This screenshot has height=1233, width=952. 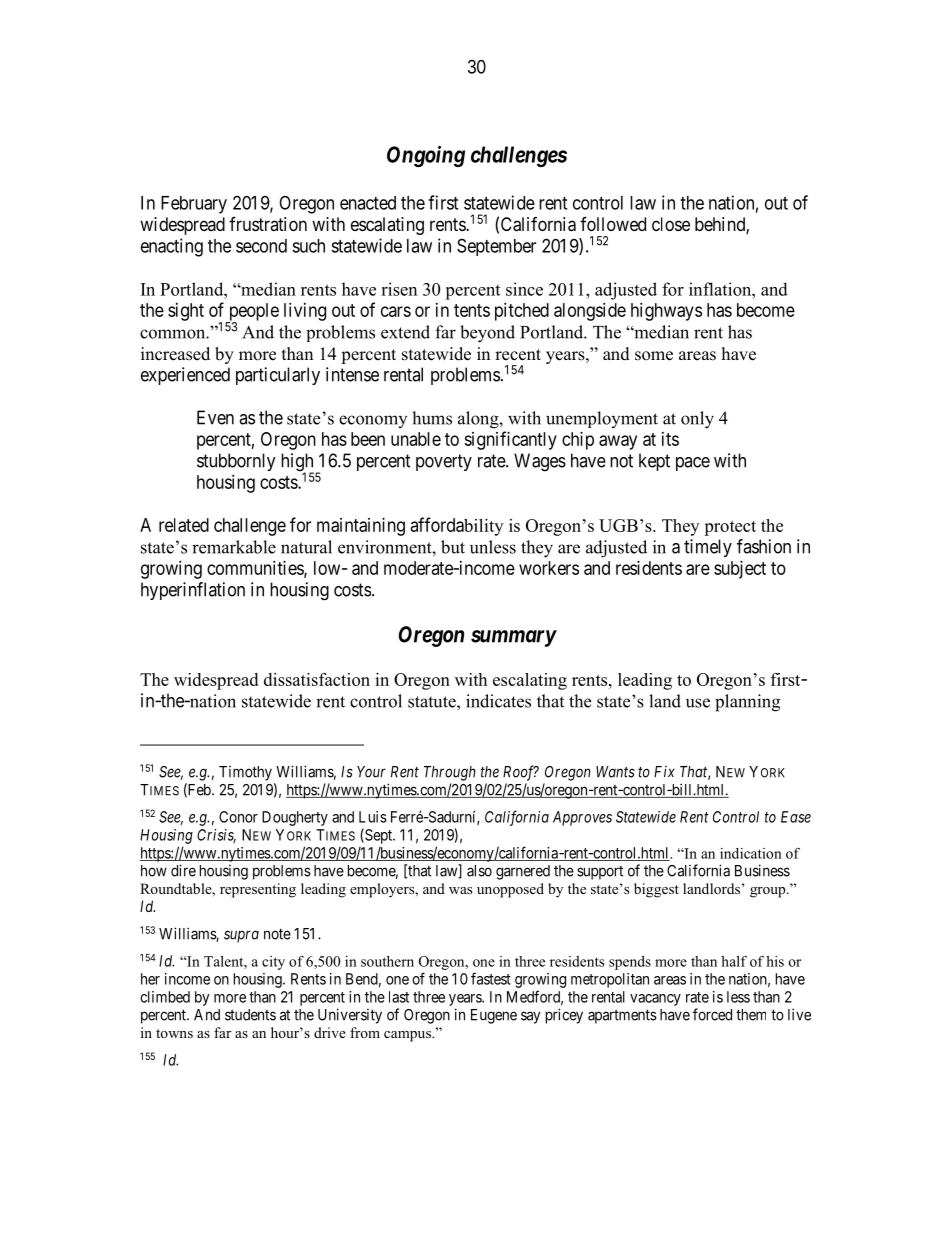 I want to click on use, so click(x=698, y=703).
